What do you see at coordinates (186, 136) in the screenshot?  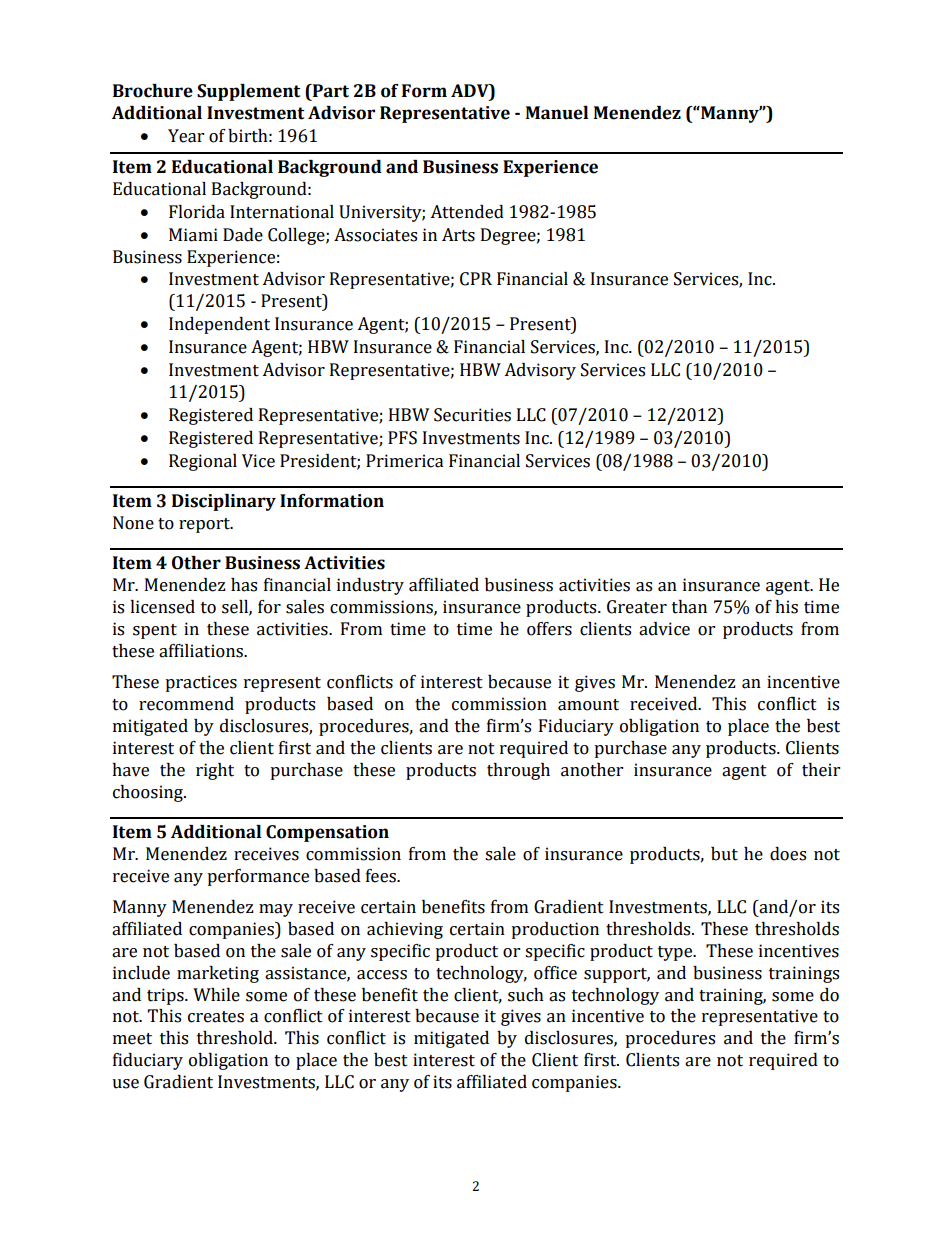 I see `Year` at bounding box center [186, 136].
